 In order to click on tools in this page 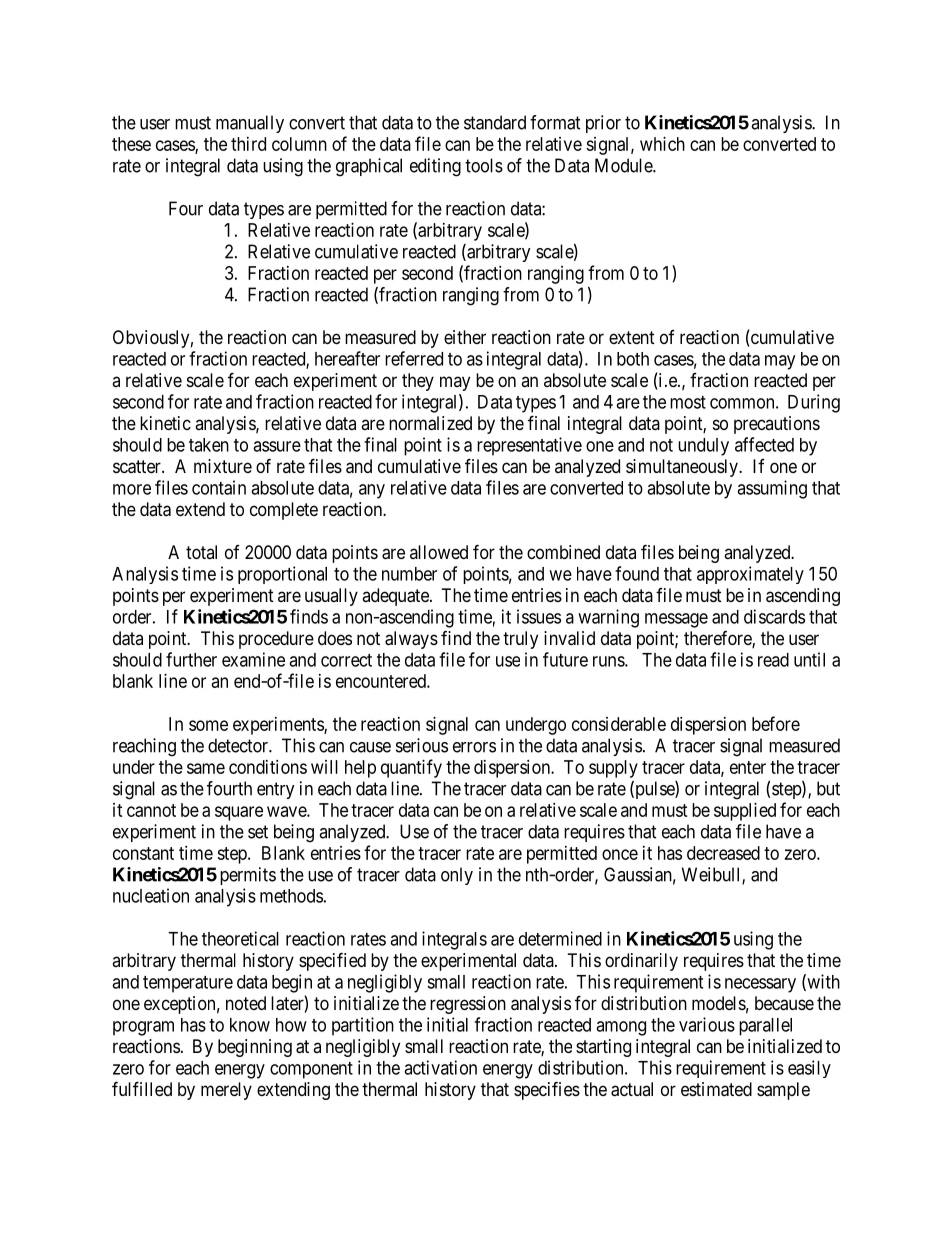, I will do `click(484, 165)`.
